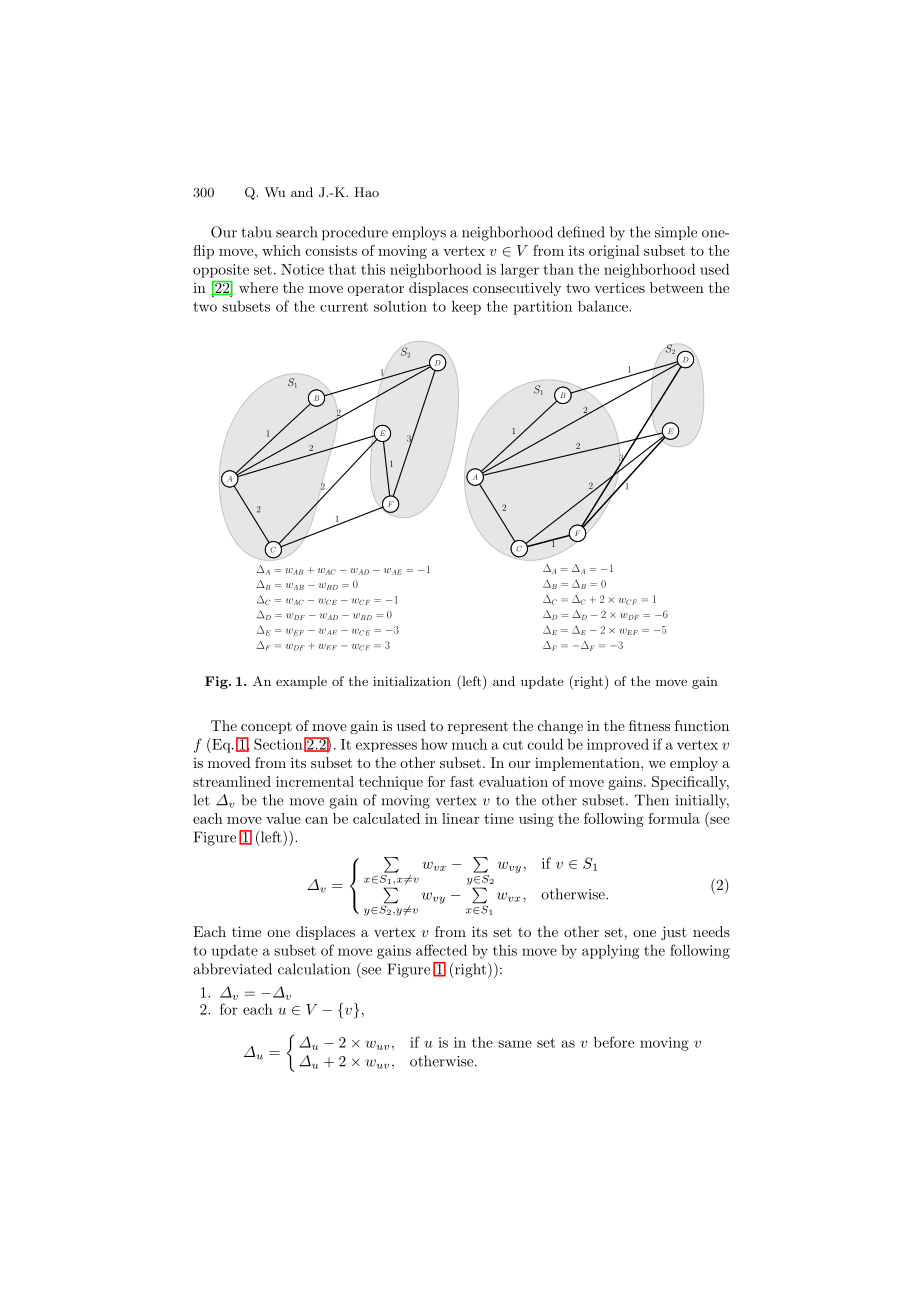  Describe the element at coordinates (515, 1044) in the screenshot. I see `same` at that location.
